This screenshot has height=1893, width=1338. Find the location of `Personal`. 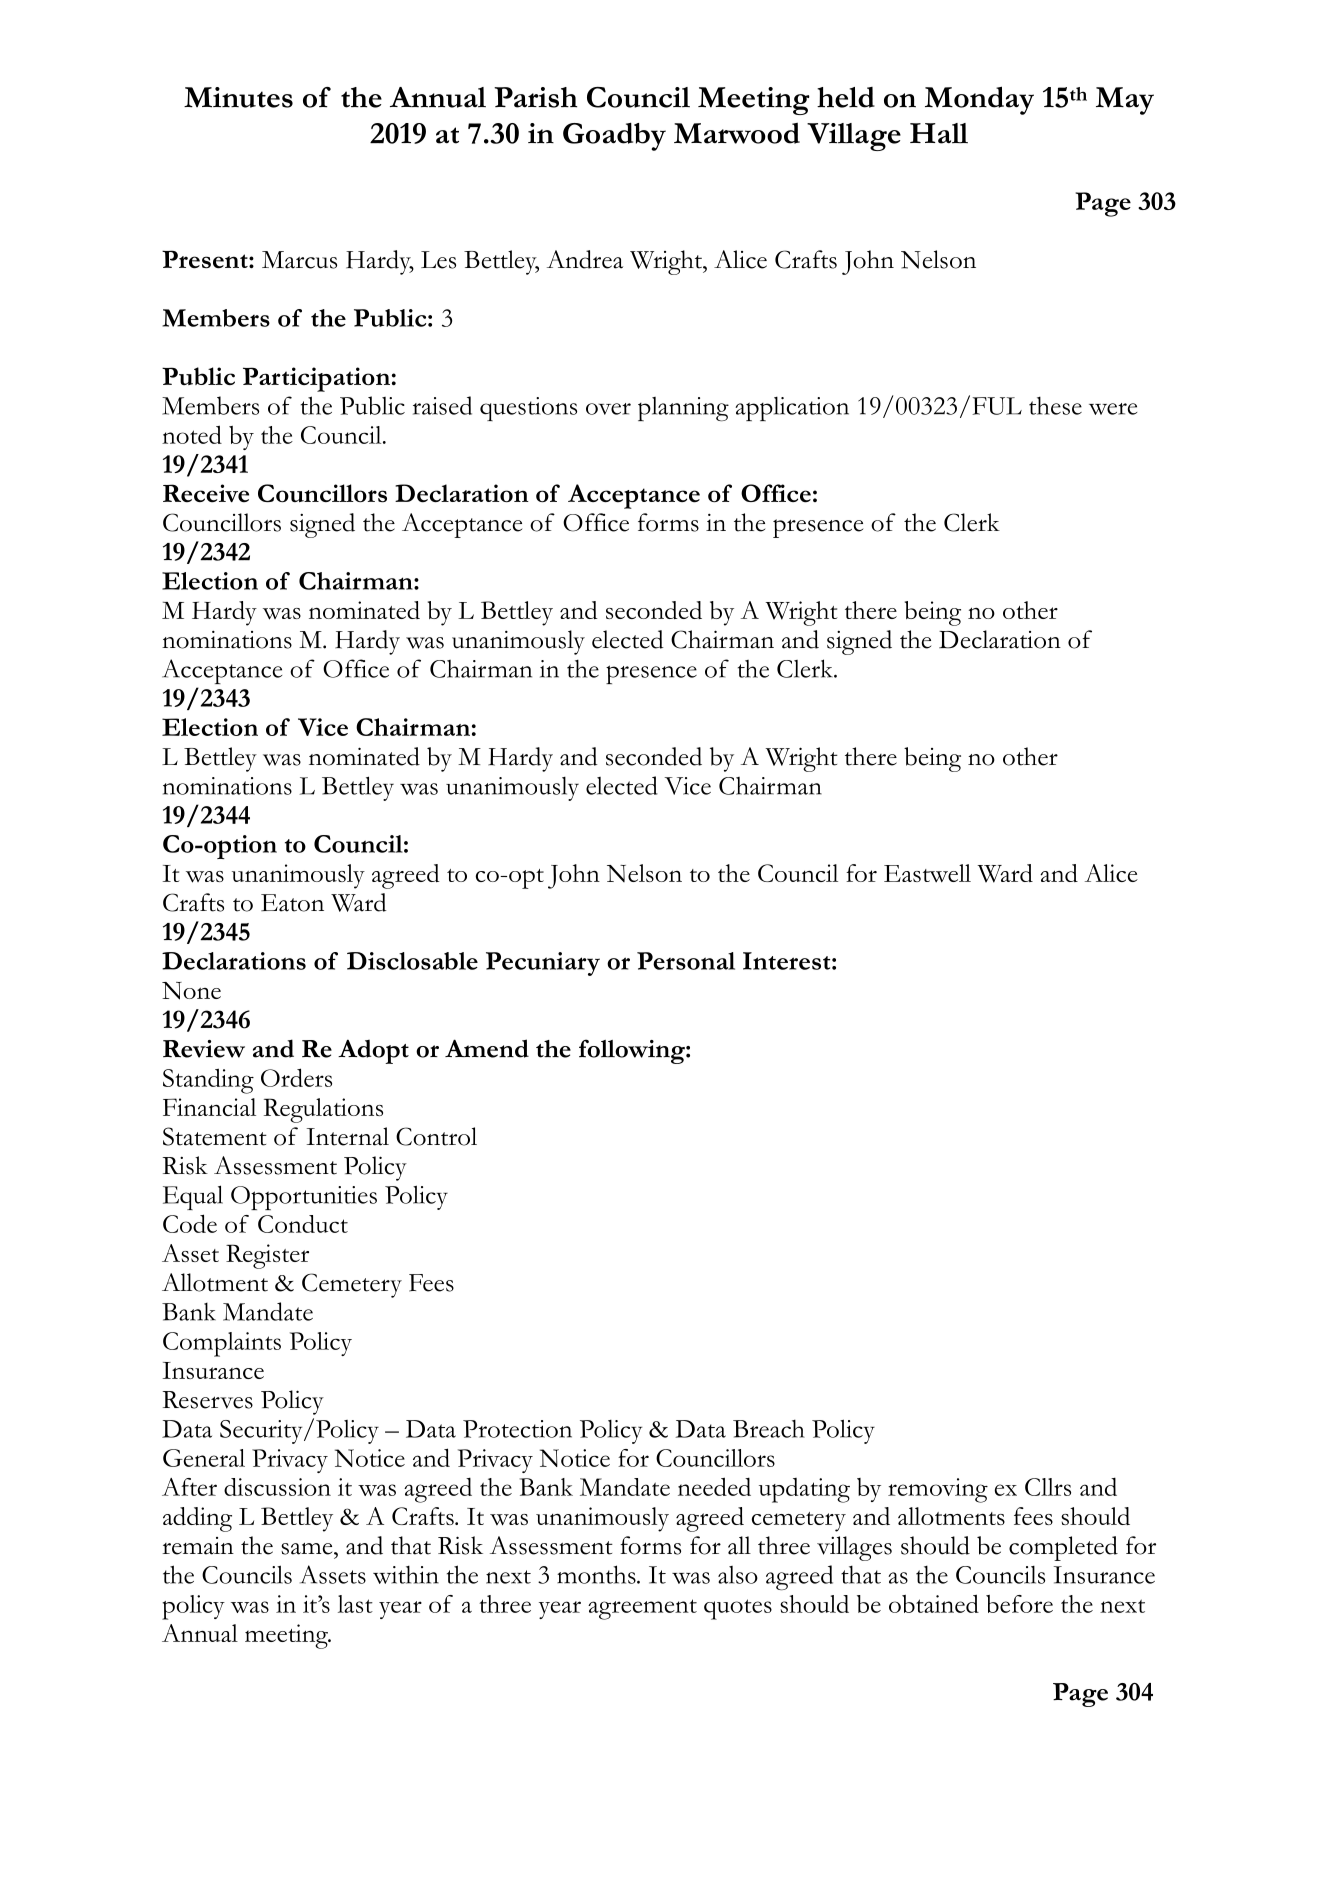

Personal is located at coordinates (686, 961).
